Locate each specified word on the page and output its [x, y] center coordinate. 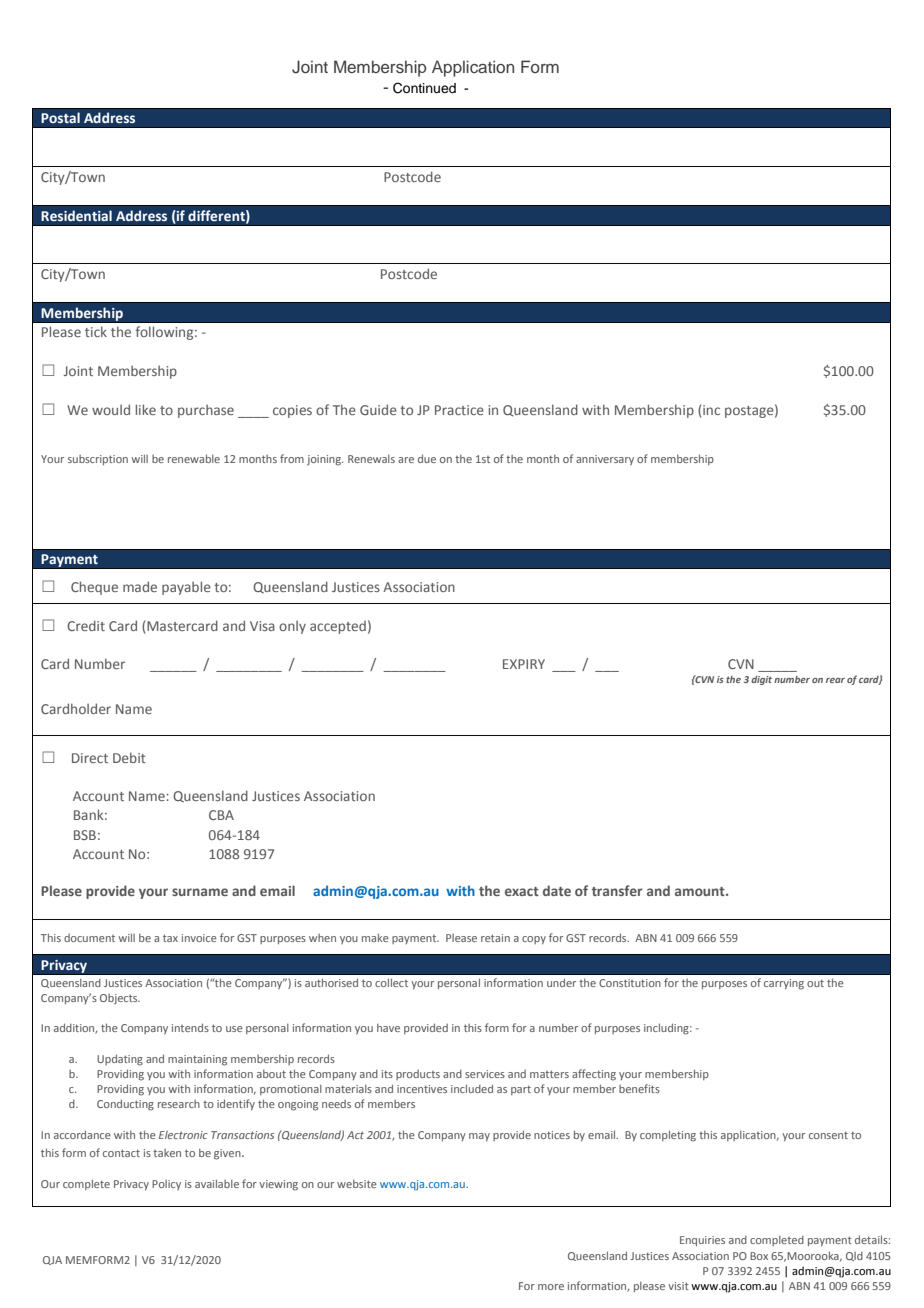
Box [759, 1256]
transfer [617, 890]
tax [170, 938]
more [551, 1287]
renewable [194, 458]
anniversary [605, 460]
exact [522, 891]
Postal [60, 118]
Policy [166, 1185]
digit [761, 680]
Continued [424, 88]
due [427, 458]
